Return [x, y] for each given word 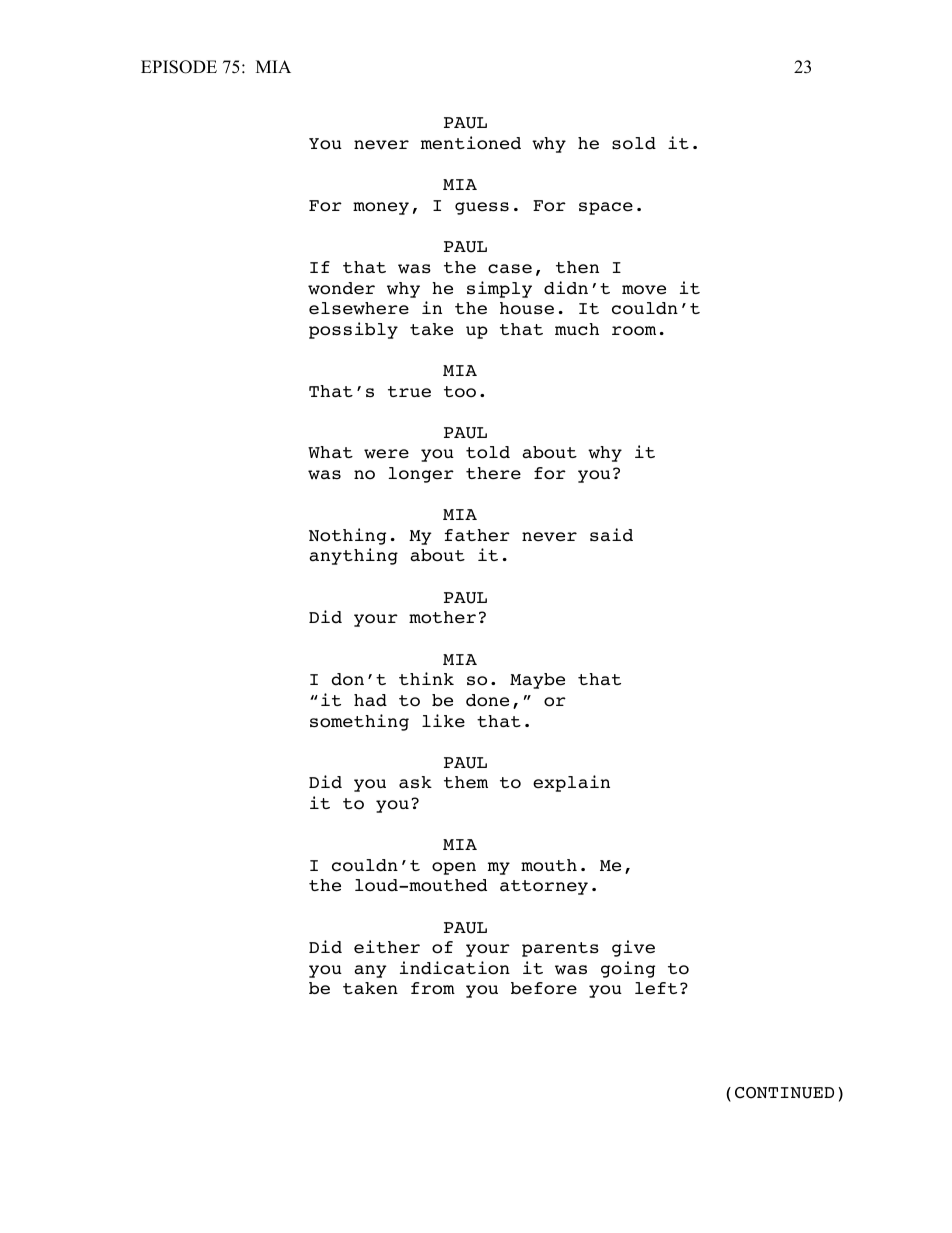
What [330, 452]
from [433, 988]
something [359, 722]
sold [634, 143]
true [409, 392]
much [577, 329]
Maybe [537, 681]
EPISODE [179, 67]
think [426, 678]
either [387, 947]
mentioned [471, 143]
